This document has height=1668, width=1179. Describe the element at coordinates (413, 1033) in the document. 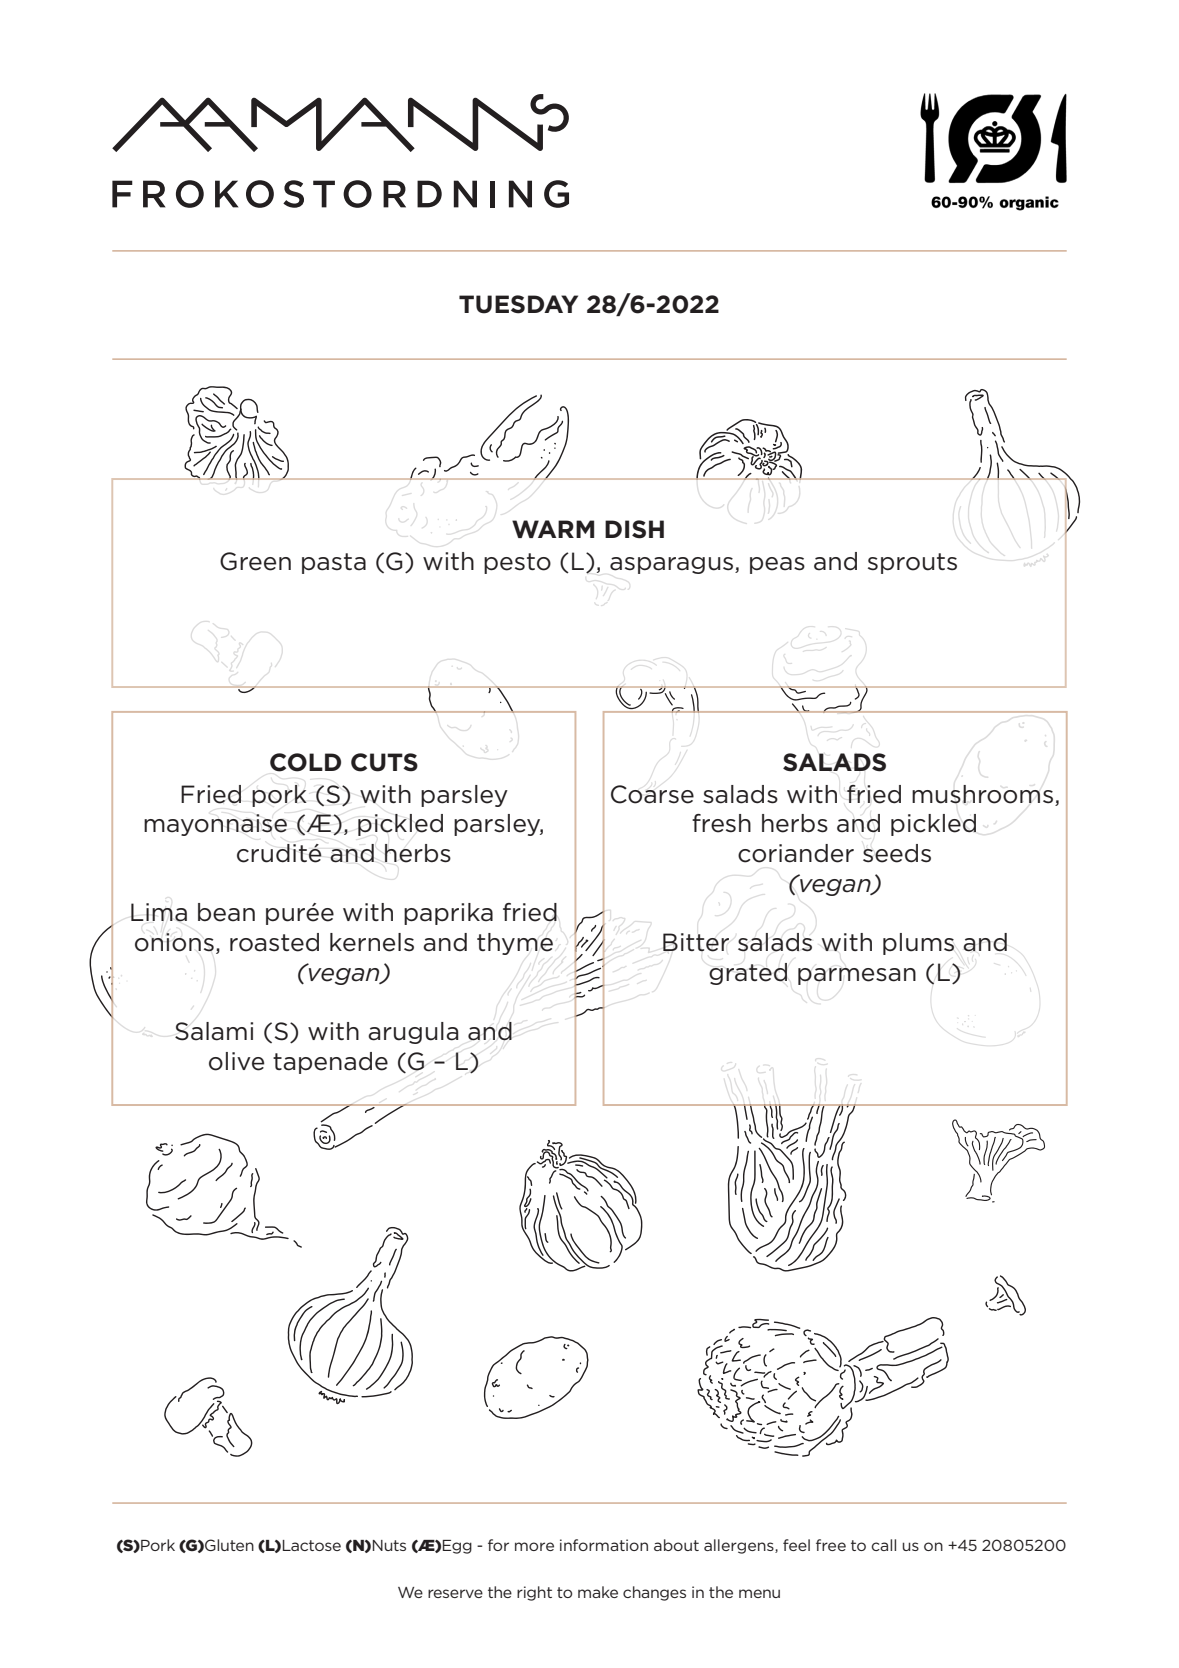

I see `arugula` at that location.
